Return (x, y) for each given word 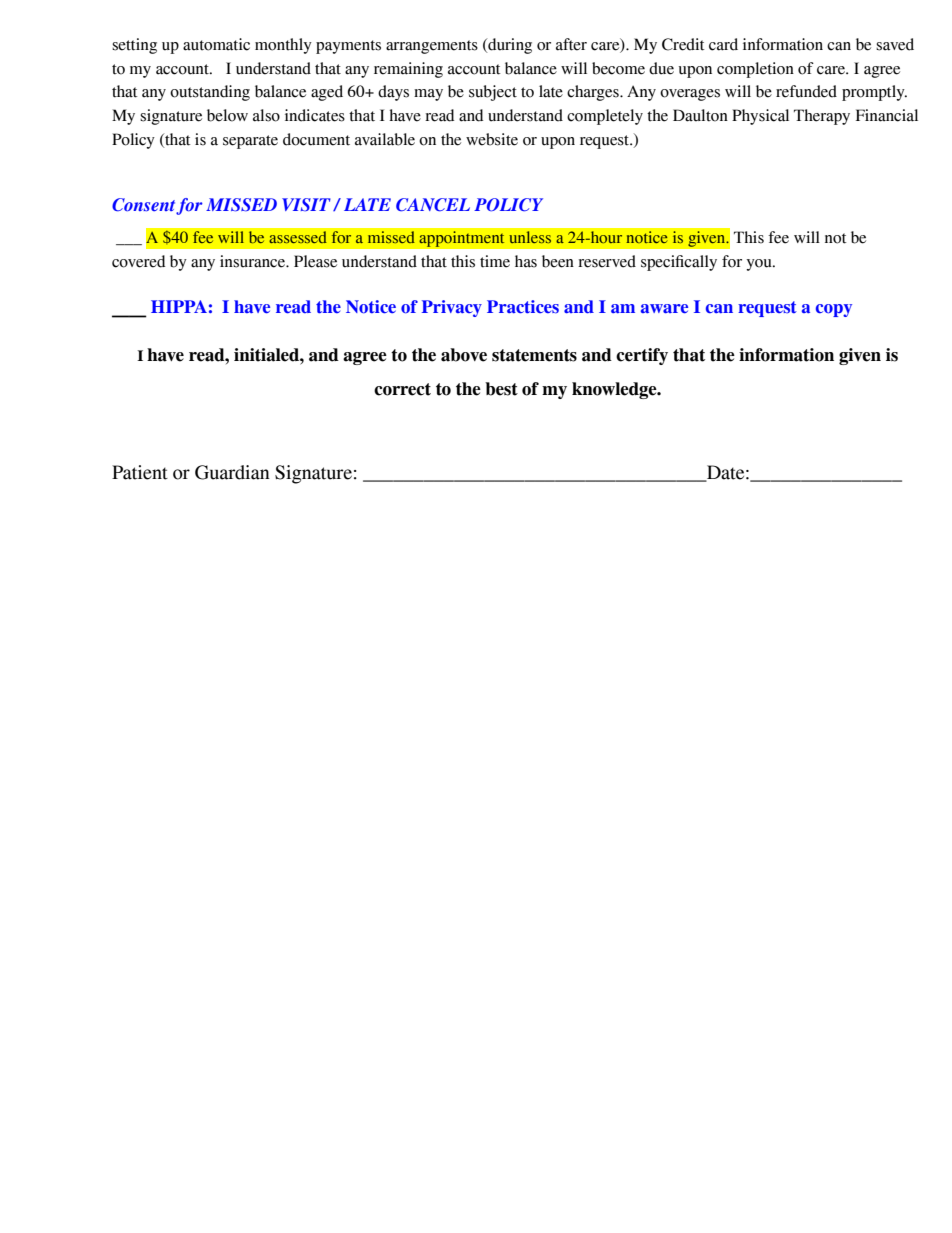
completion (755, 70)
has (526, 261)
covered (138, 261)
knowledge (615, 390)
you (760, 265)
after (571, 44)
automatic (216, 44)
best (501, 389)
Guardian (232, 472)
